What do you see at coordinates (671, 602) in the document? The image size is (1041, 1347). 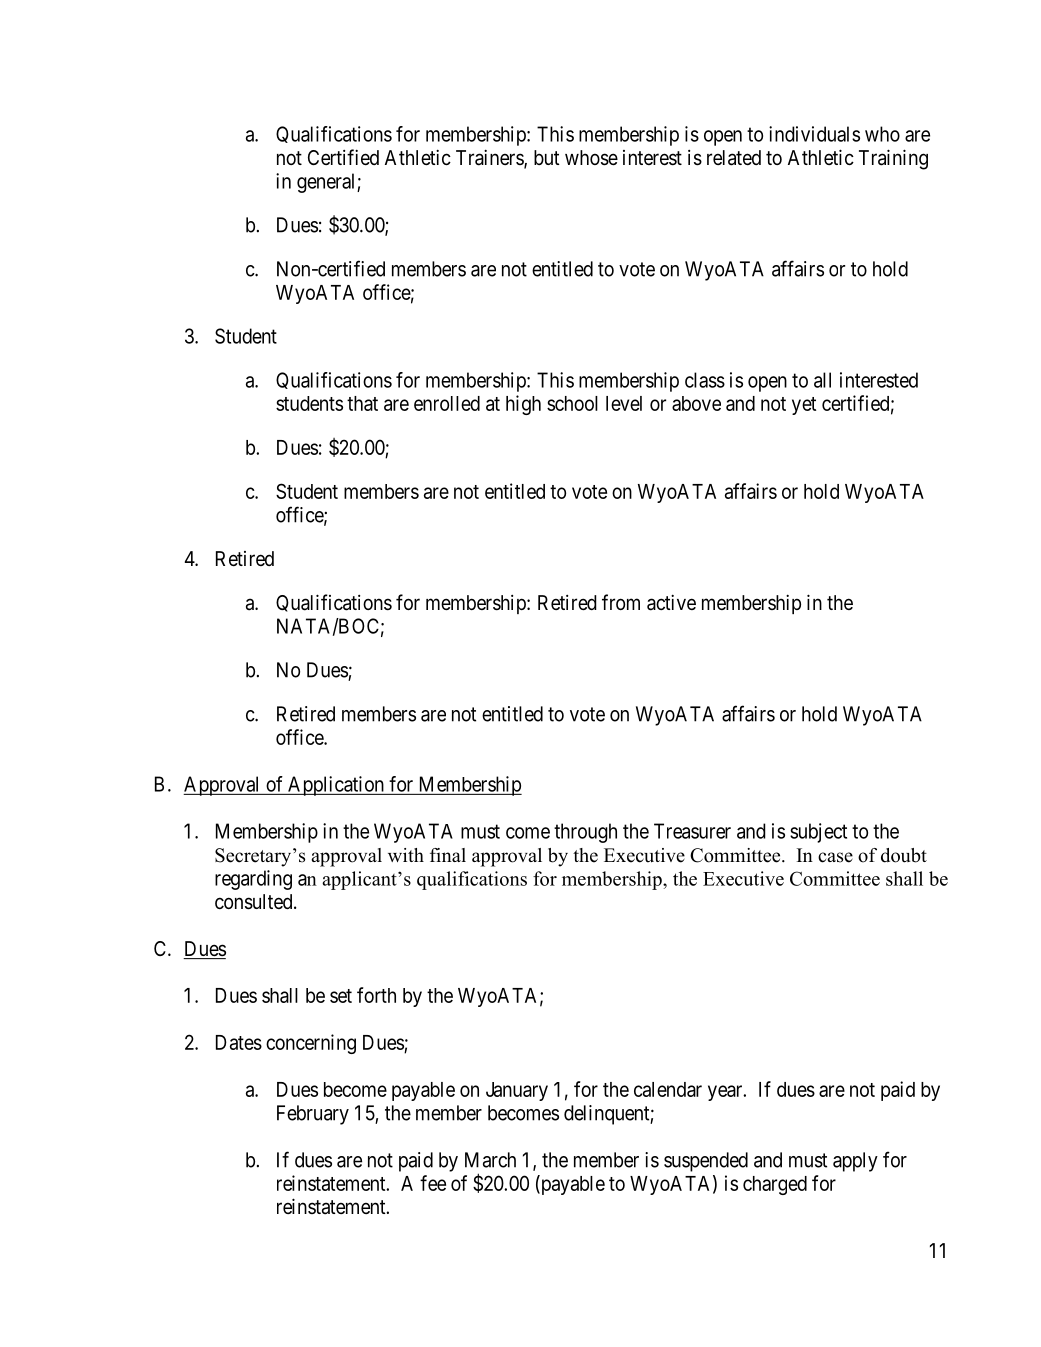 I see `active` at bounding box center [671, 602].
